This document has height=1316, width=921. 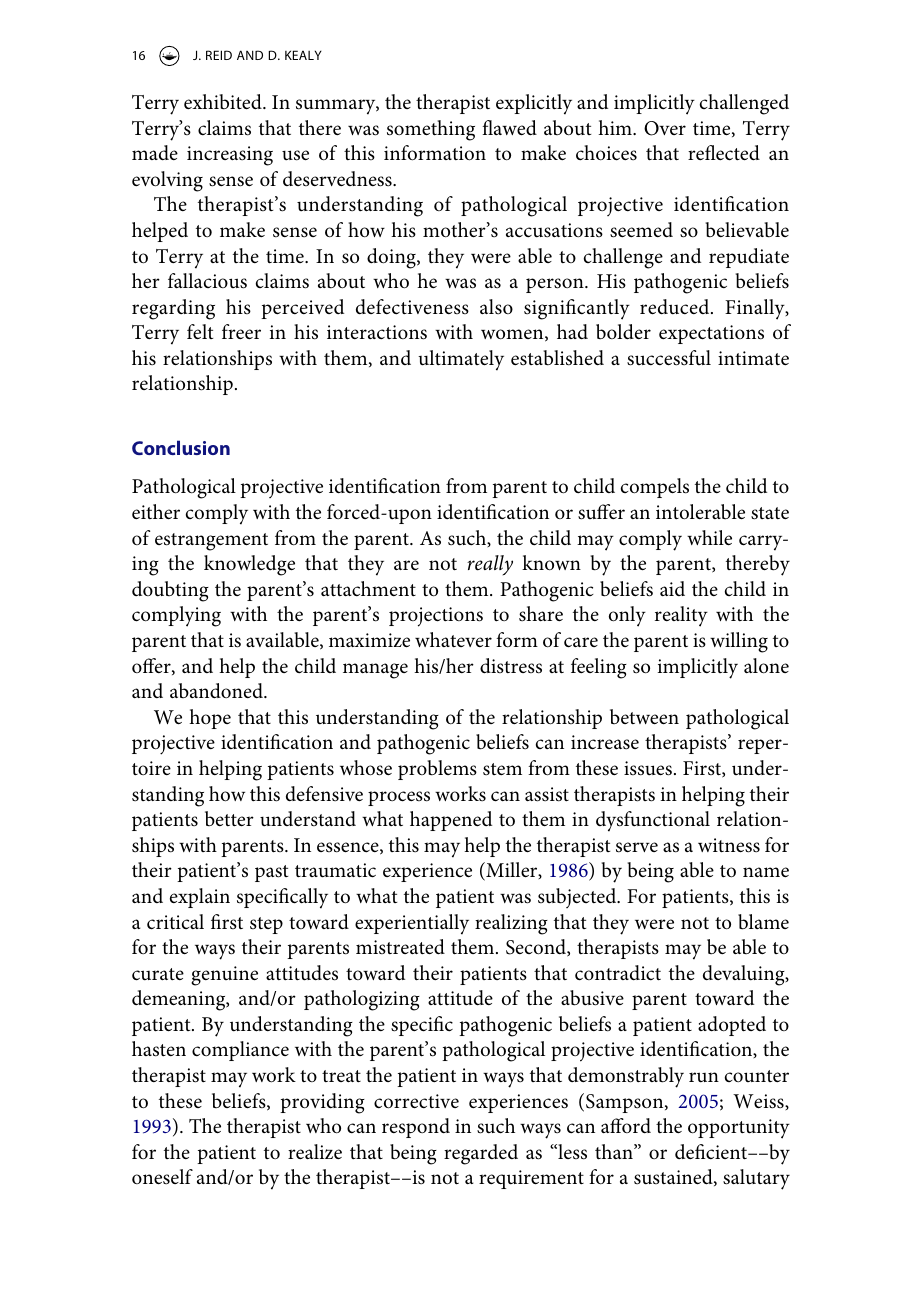 I want to click on oneself, so click(x=162, y=1177).
